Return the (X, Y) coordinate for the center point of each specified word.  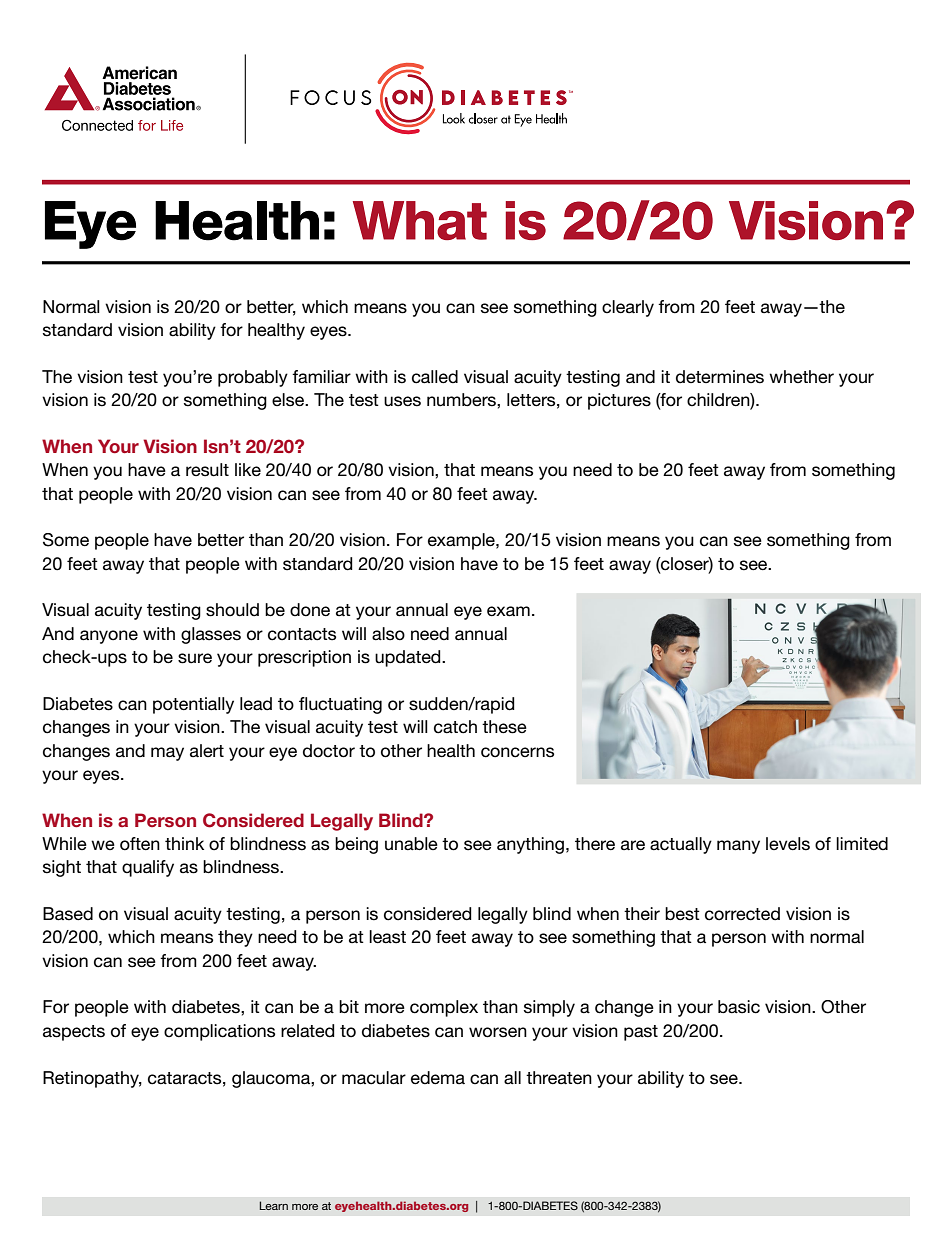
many (738, 847)
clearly (628, 308)
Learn (274, 1205)
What (420, 220)
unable (411, 844)
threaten (559, 1078)
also (388, 634)
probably (253, 378)
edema (438, 1078)
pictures (619, 401)
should (232, 610)
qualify (148, 868)
